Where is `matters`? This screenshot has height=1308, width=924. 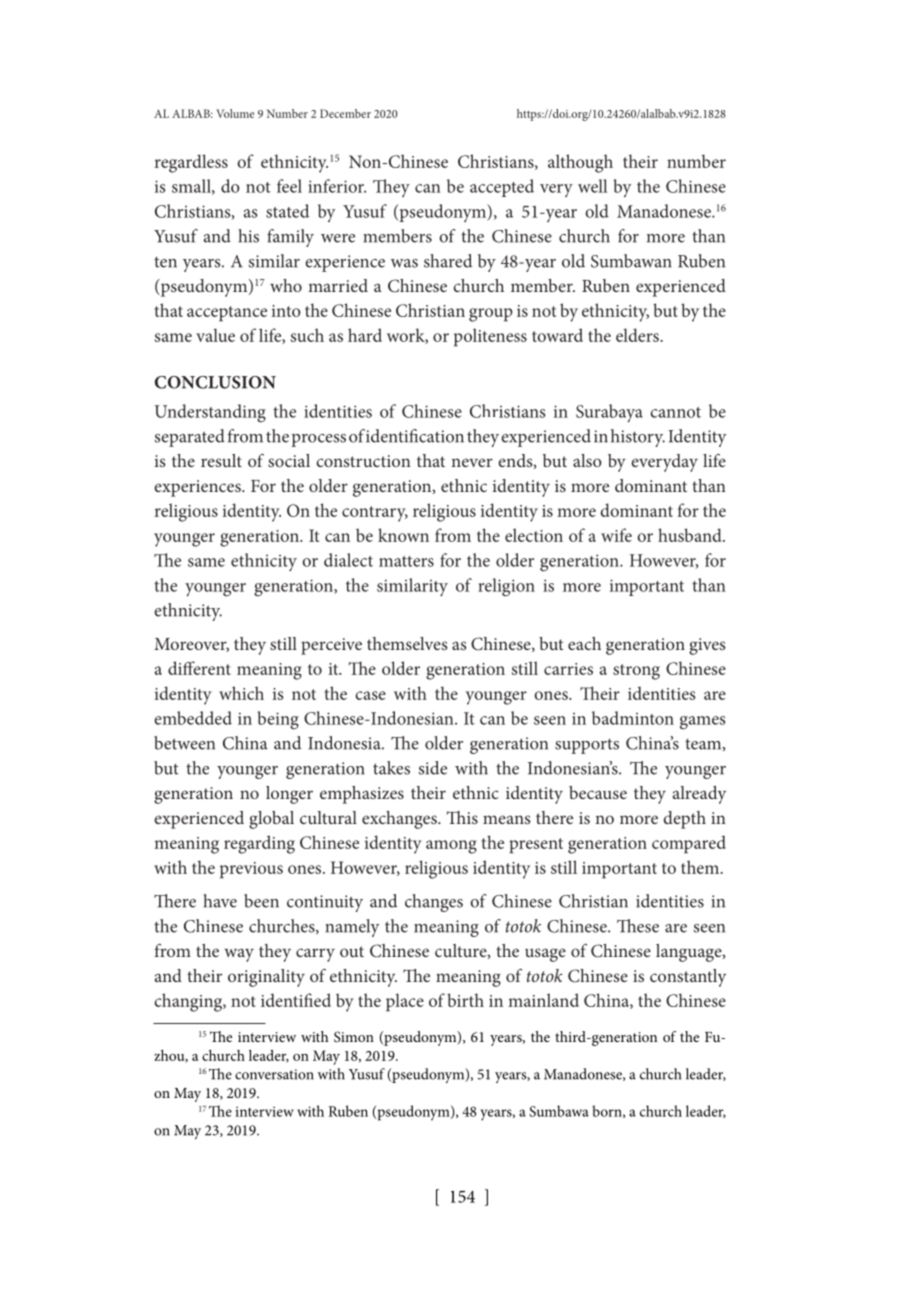
matters is located at coordinates (406, 561).
